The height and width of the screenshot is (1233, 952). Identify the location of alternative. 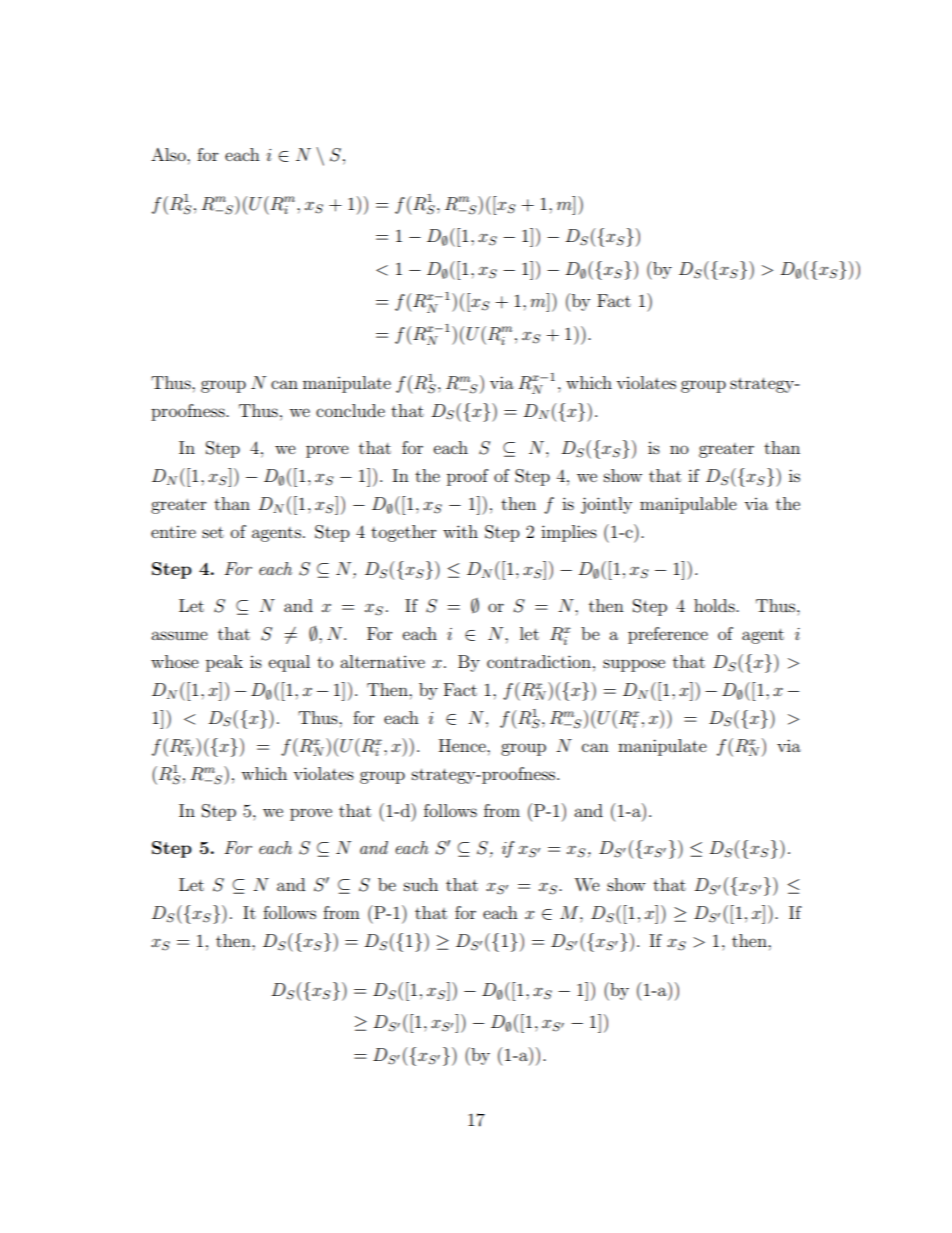
(382, 661).
